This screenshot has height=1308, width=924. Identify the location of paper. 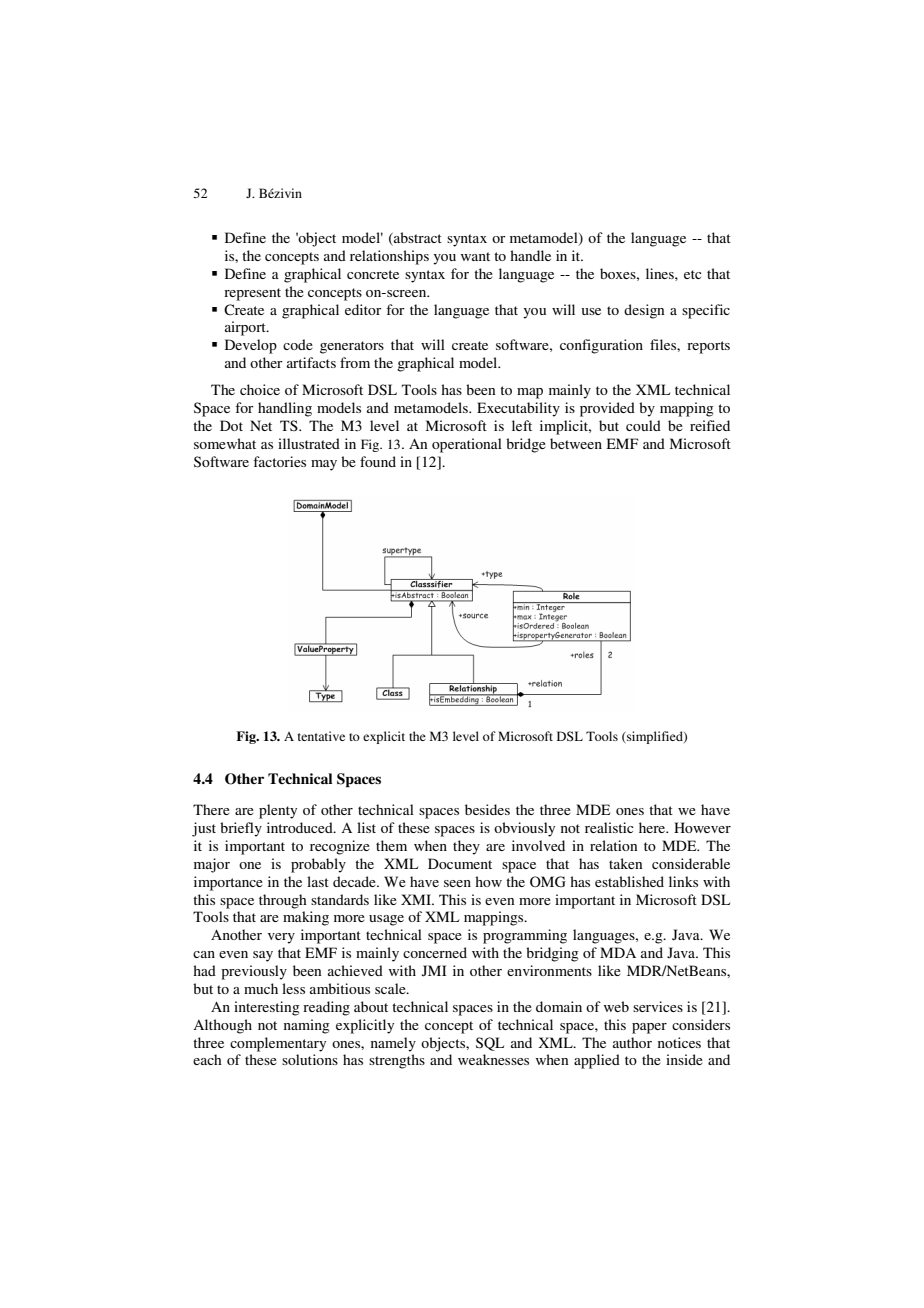
(649, 1028).
